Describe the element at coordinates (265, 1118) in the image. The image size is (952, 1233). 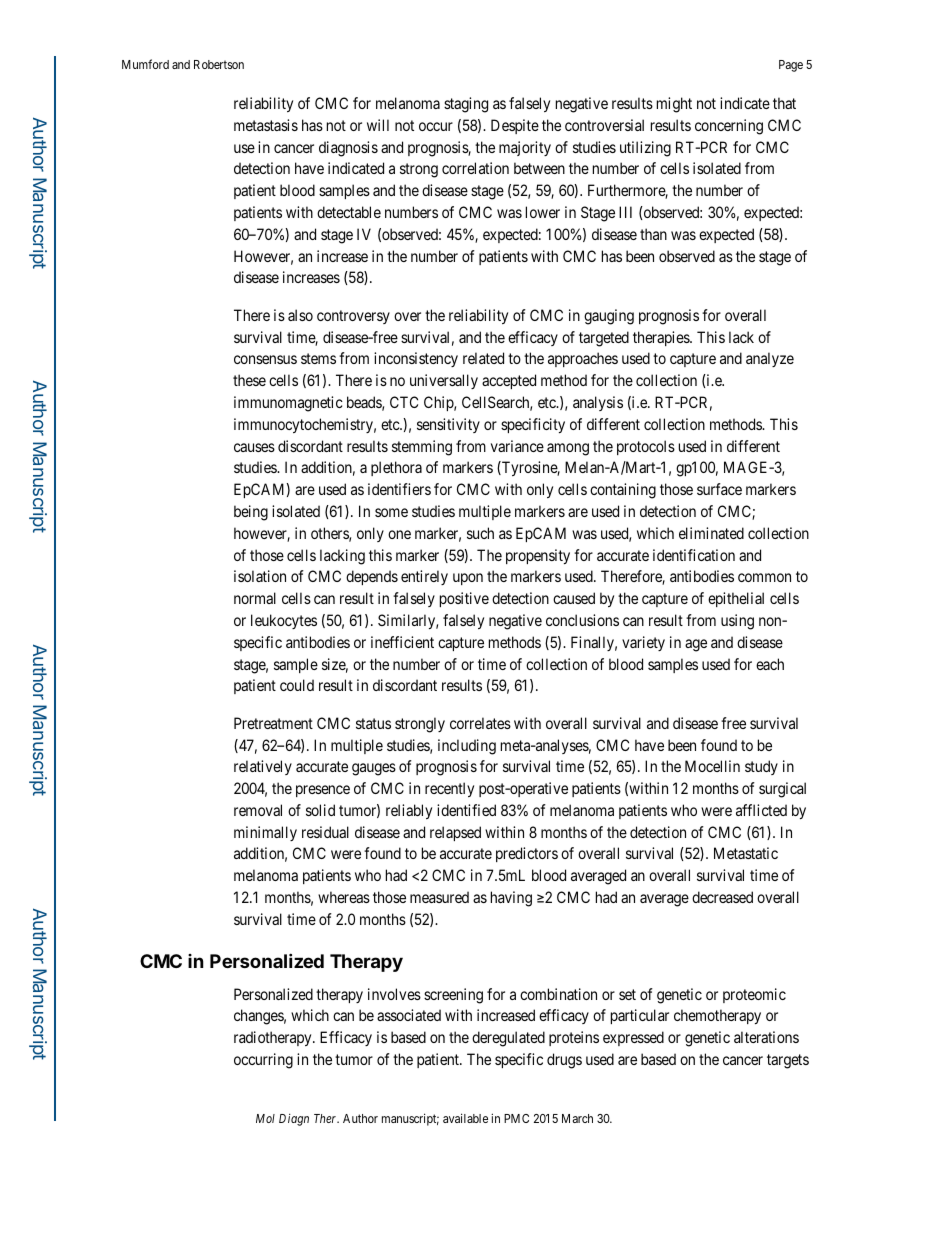
I see `Mol` at that location.
